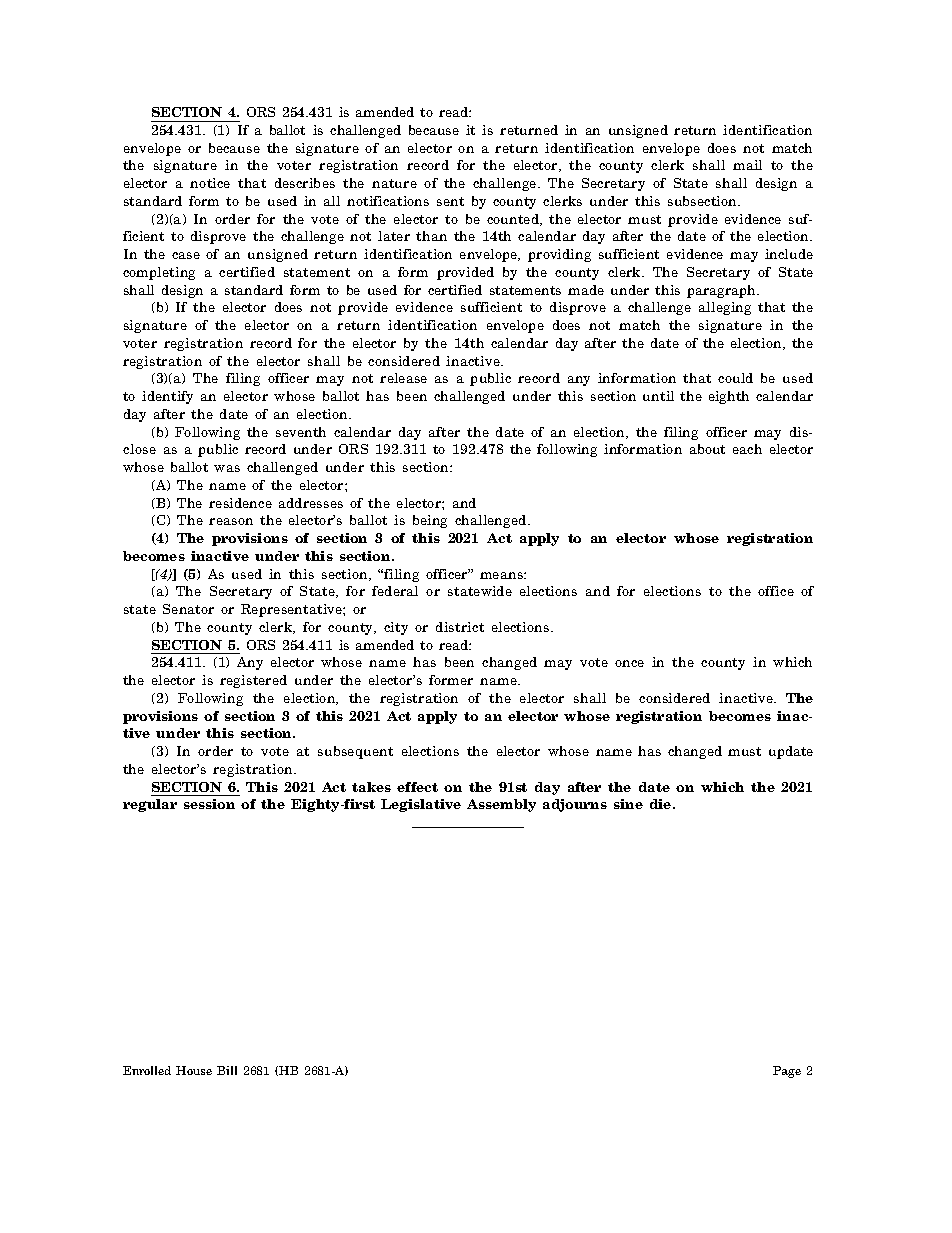  Describe the element at coordinates (501, 805) in the screenshot. I see `Assembly` at that location.
